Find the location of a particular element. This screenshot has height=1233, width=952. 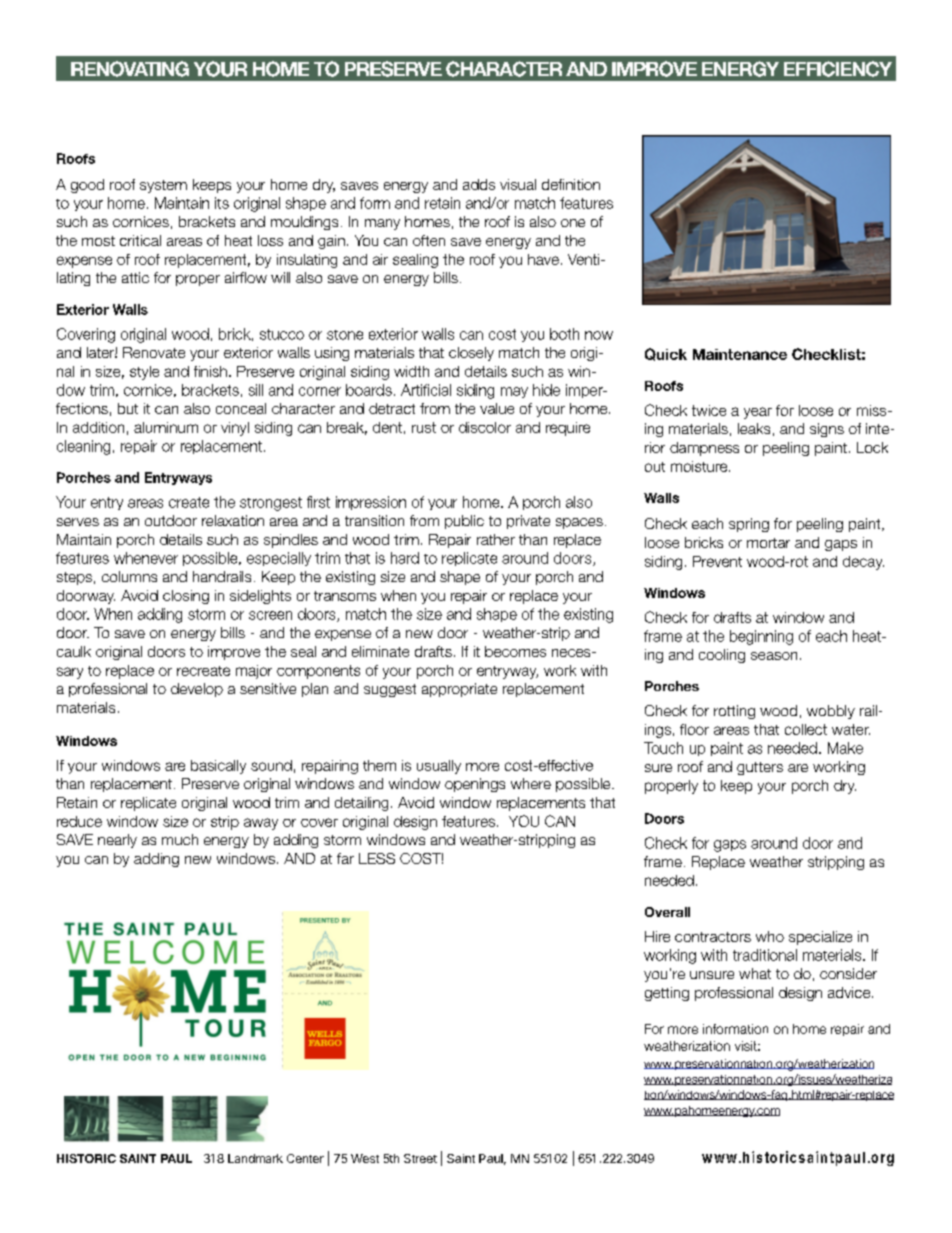

LESS is located at coordinates (377, 858).
